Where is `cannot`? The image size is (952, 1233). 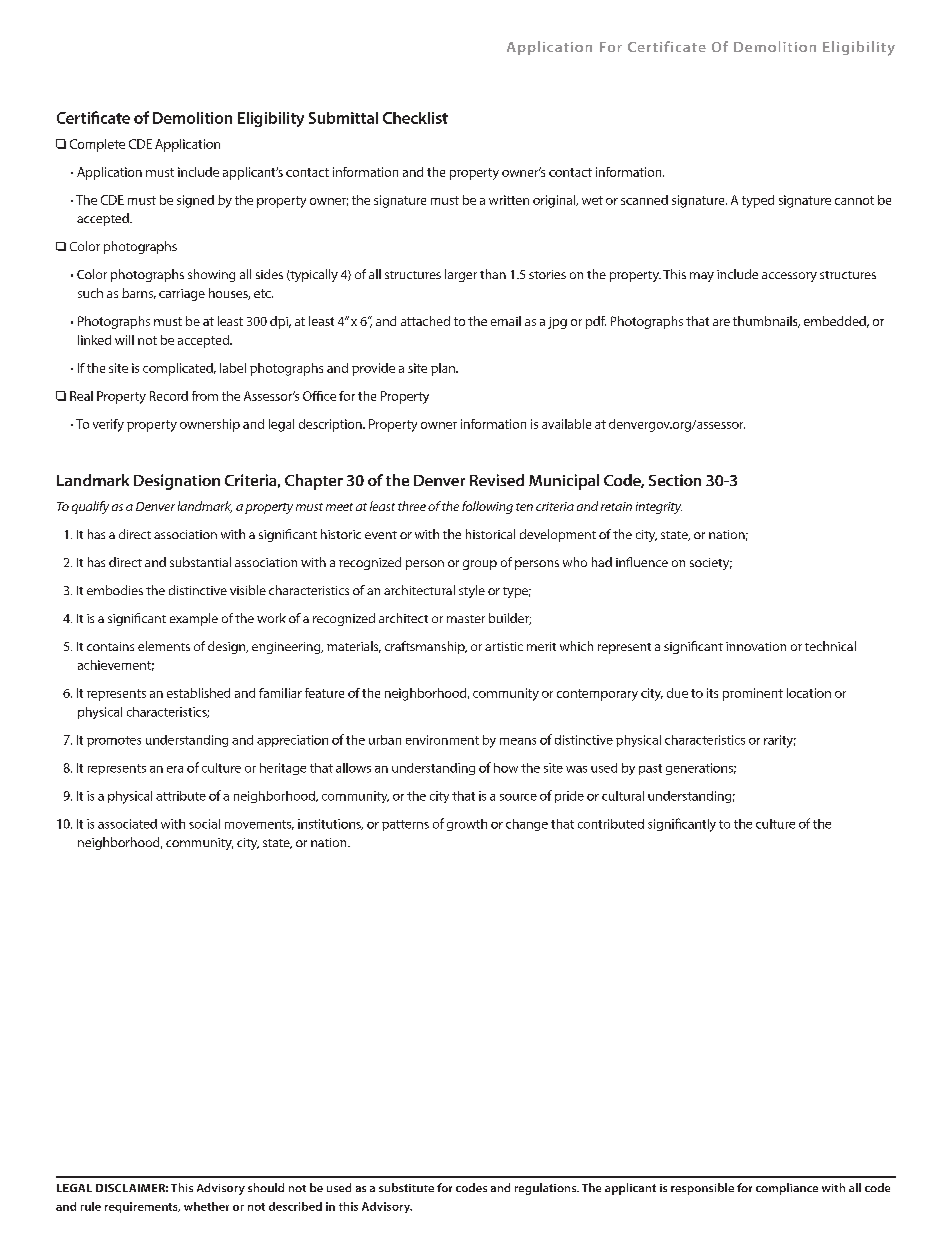
cannot is located at coordinates (854, 200).
